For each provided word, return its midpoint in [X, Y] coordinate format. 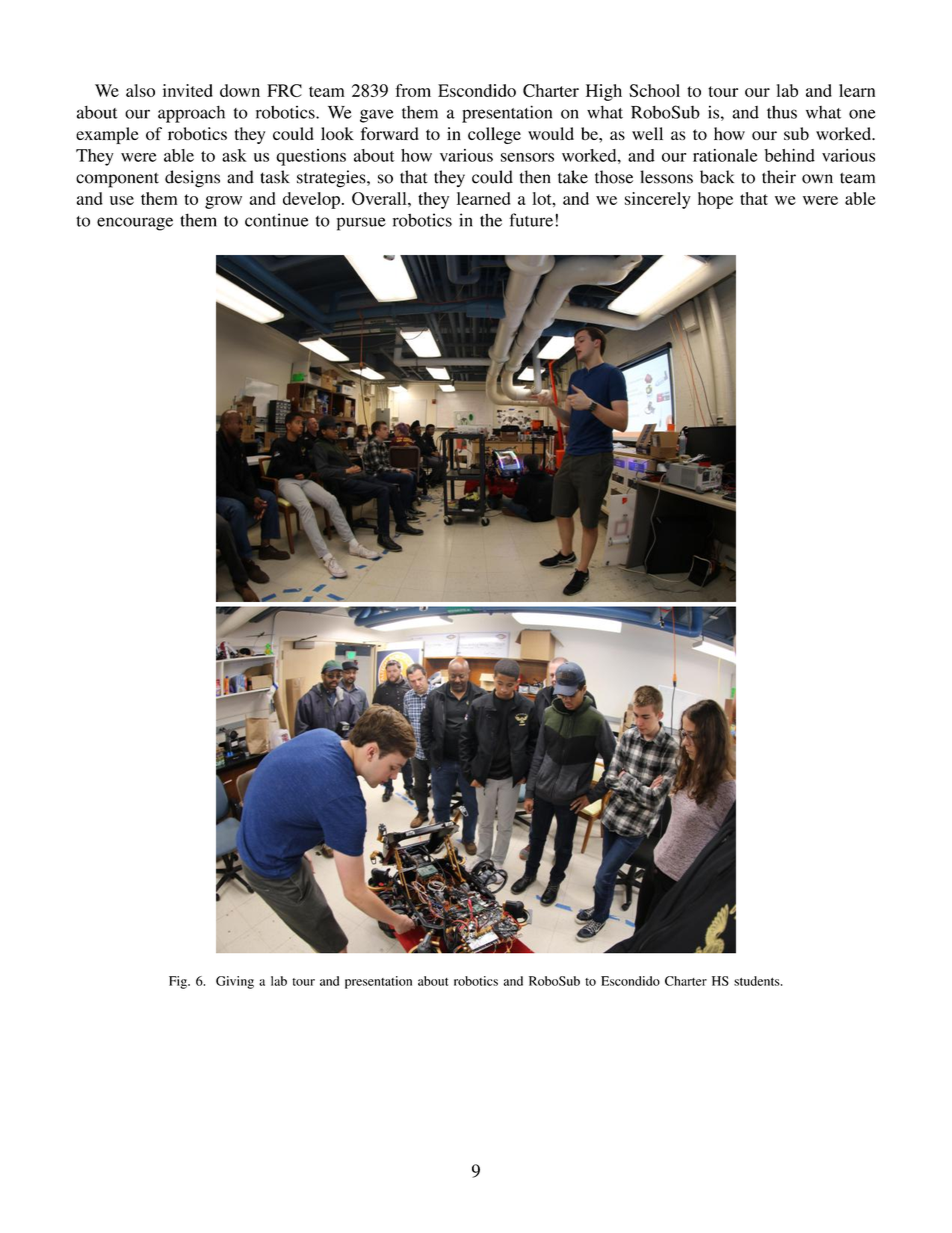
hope [715, 200]
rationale [725, 155]
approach [191, 114]
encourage [135, 224]
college [494, 135]
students [758, 981]
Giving [235, 982]
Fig [179, 982]
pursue [361, 224]
